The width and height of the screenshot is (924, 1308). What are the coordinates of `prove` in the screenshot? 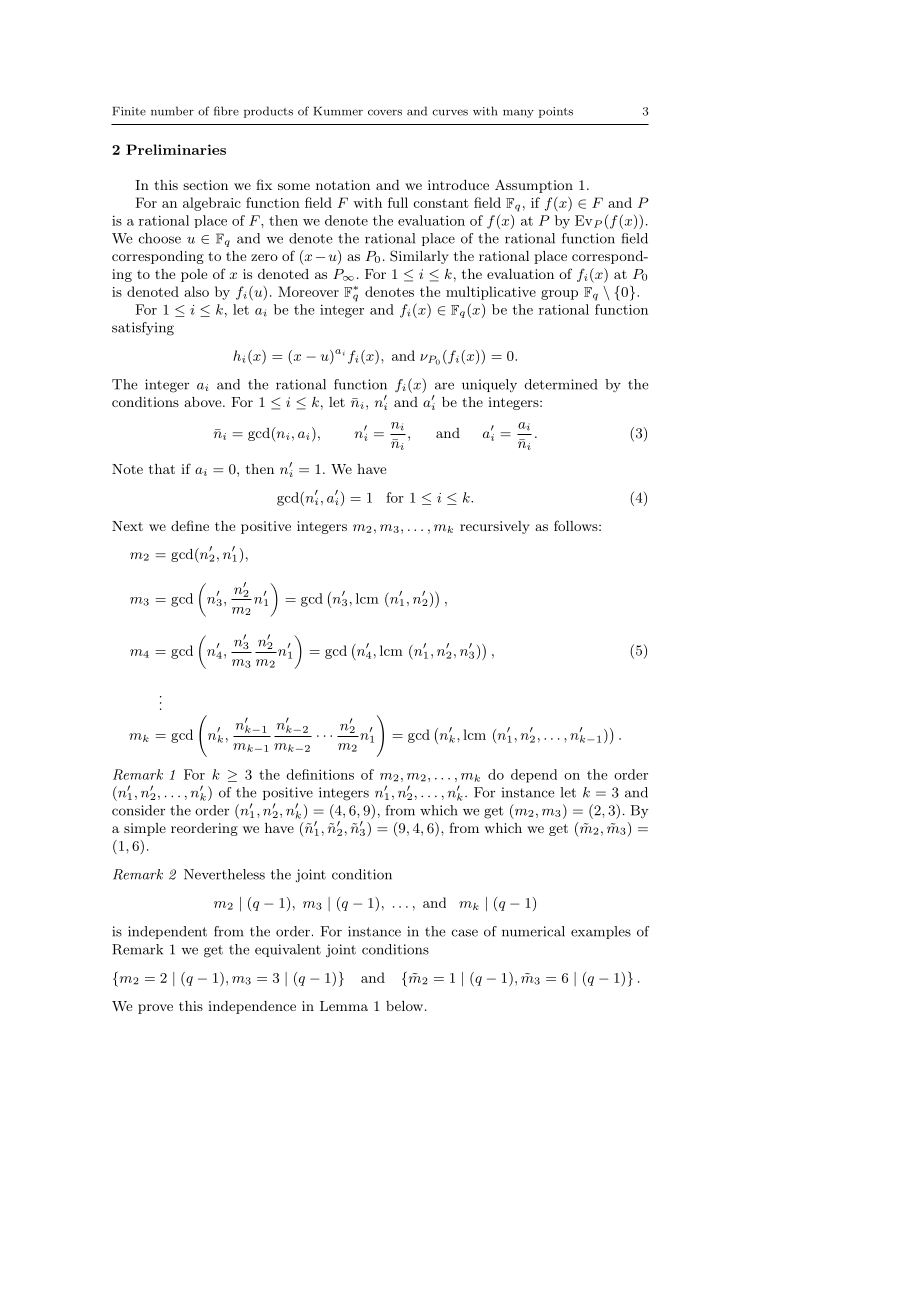 It's located at (155, 1009).
